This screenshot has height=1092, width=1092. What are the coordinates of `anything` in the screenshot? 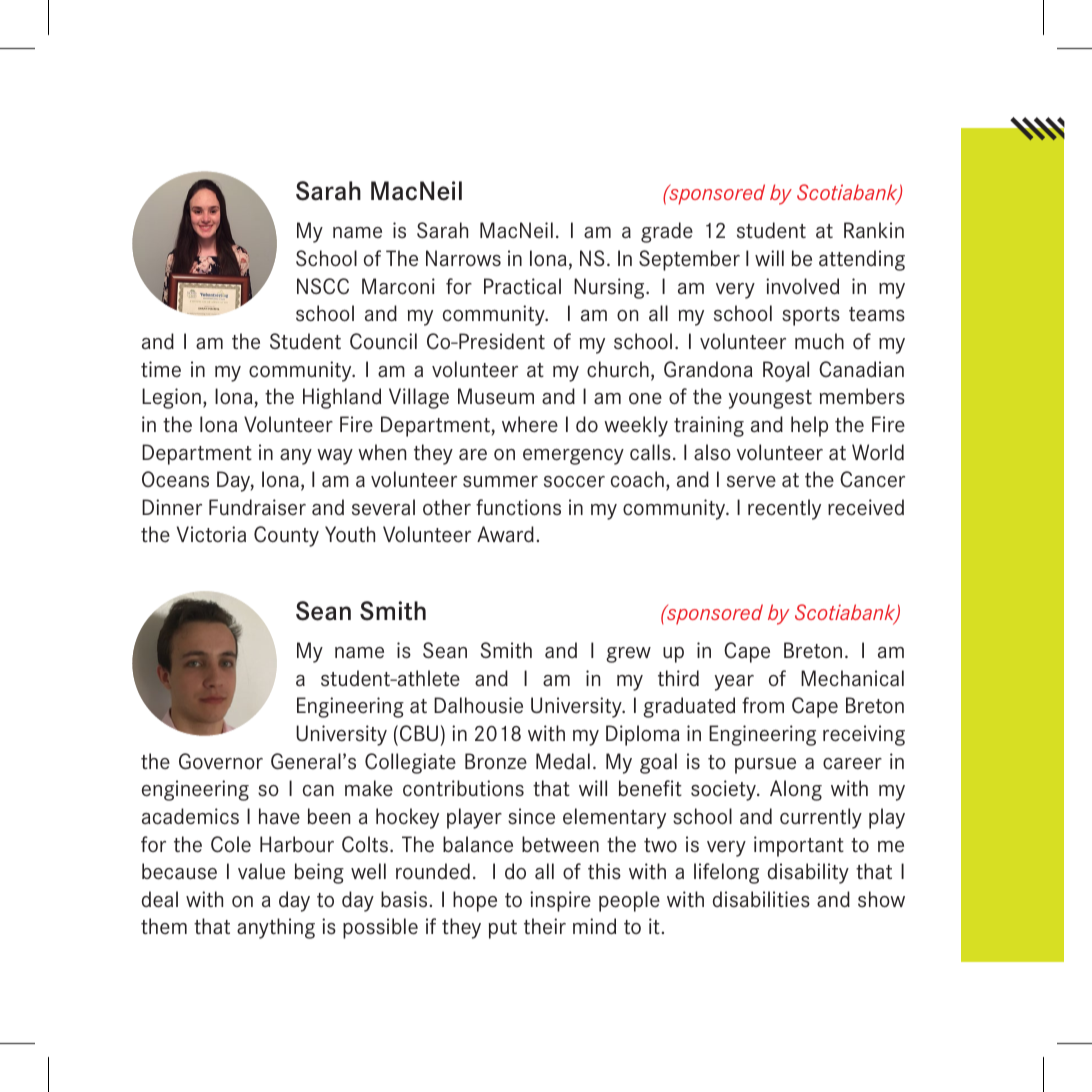 It's located at (276, 928).
